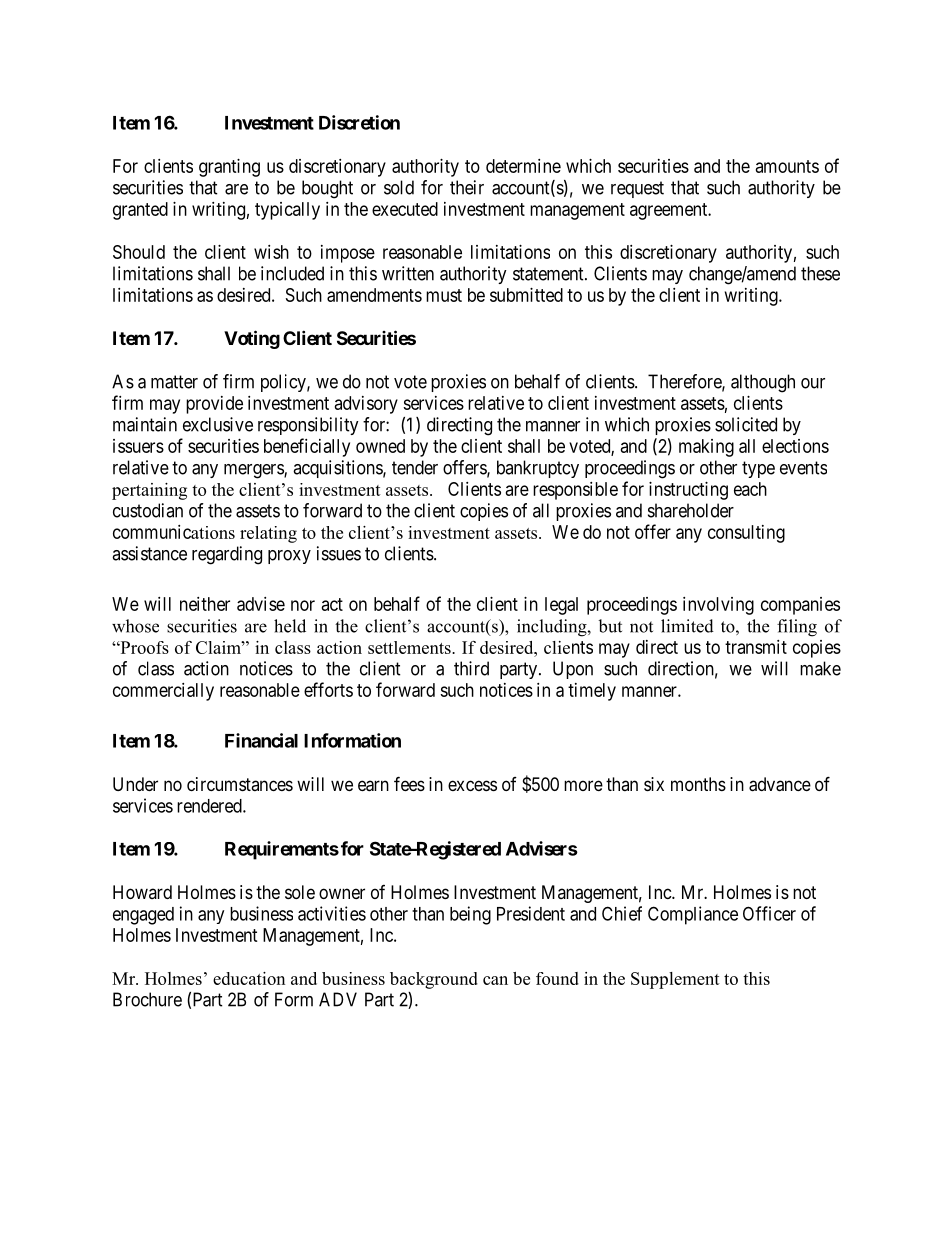  I want to click on each, so click(750, 489).
